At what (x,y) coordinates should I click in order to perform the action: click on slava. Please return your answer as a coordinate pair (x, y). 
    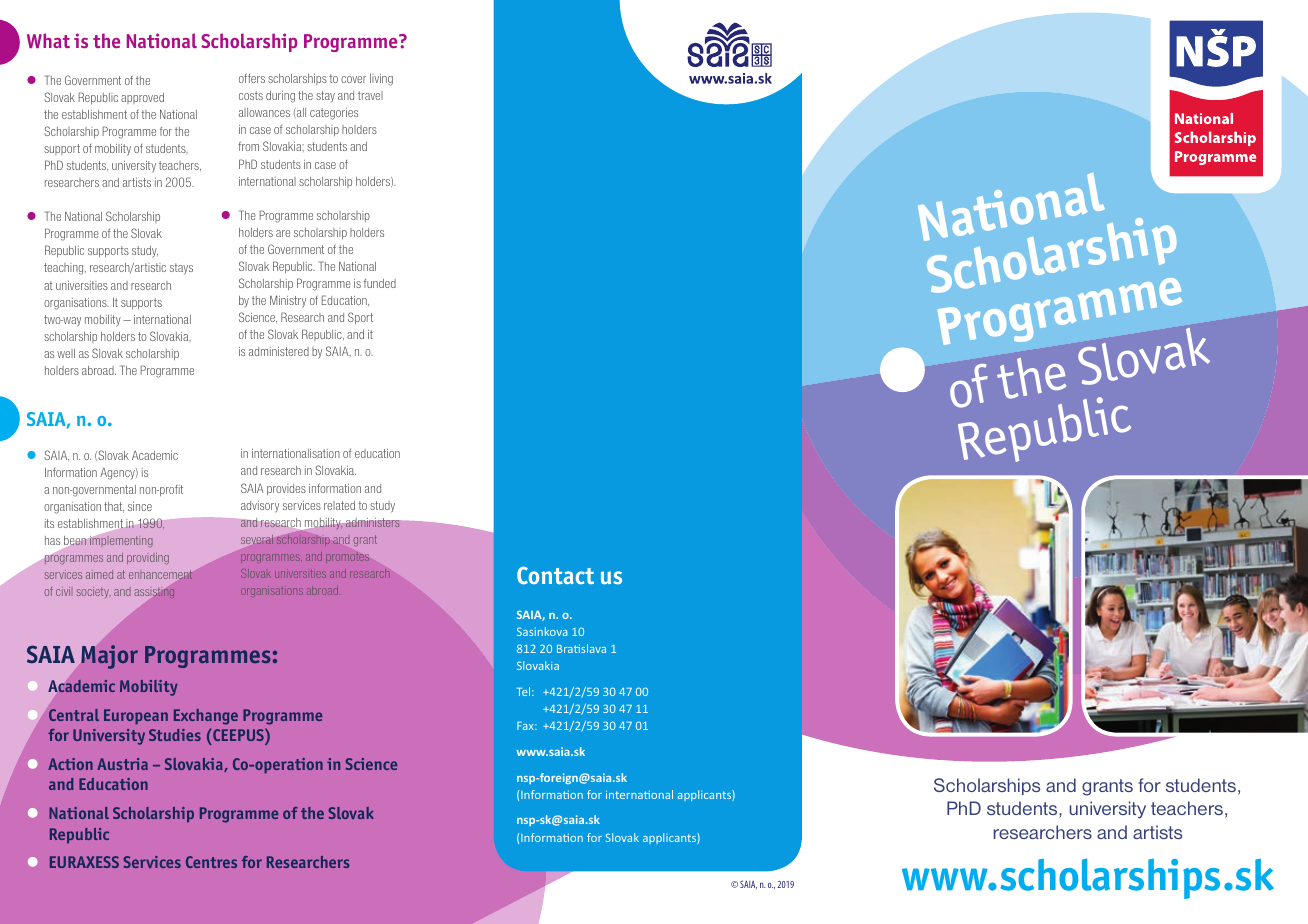
    Looking at the image, I should click on (593, 648).
